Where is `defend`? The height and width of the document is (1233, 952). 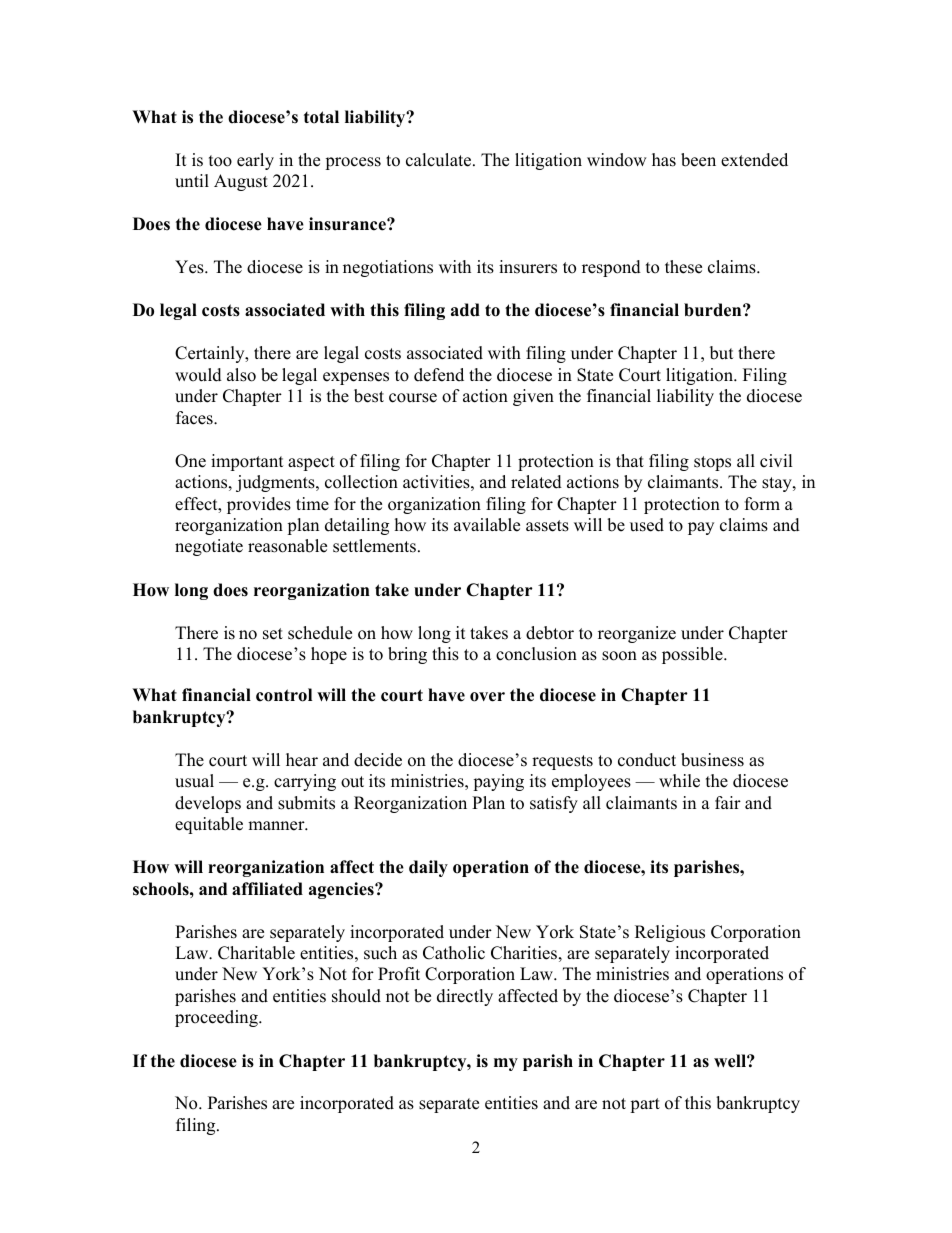
defend is located at coordinates (439, 375).
